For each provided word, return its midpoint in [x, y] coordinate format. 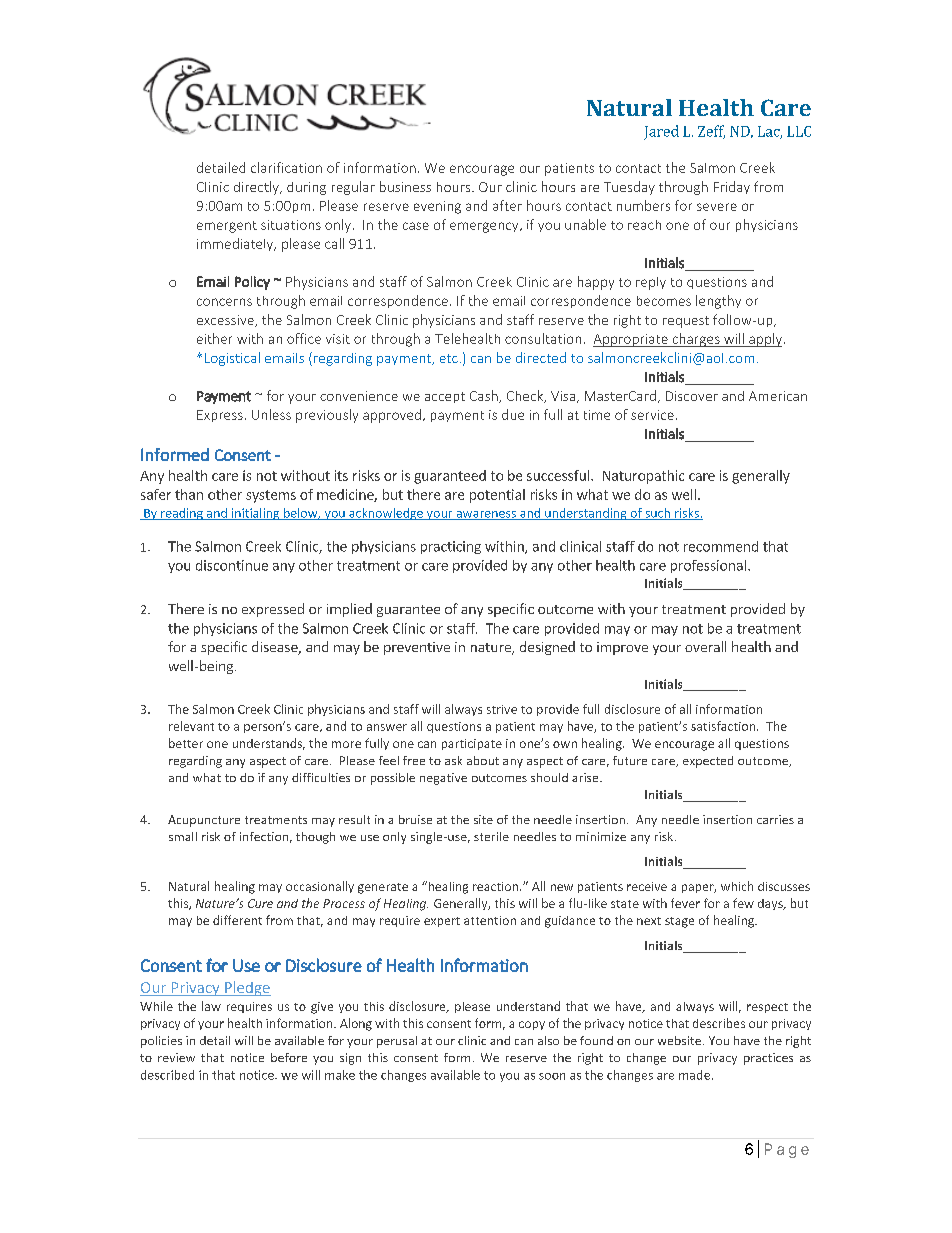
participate [472, 744]
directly [257, 188]
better [186, 743]
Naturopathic [643, 477]
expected [708, 762]
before [289, 1057]
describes [719, 1023]
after [507, 205]
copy [532, 1025]
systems [271, 496]
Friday [732, 187]
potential [497, 496]
